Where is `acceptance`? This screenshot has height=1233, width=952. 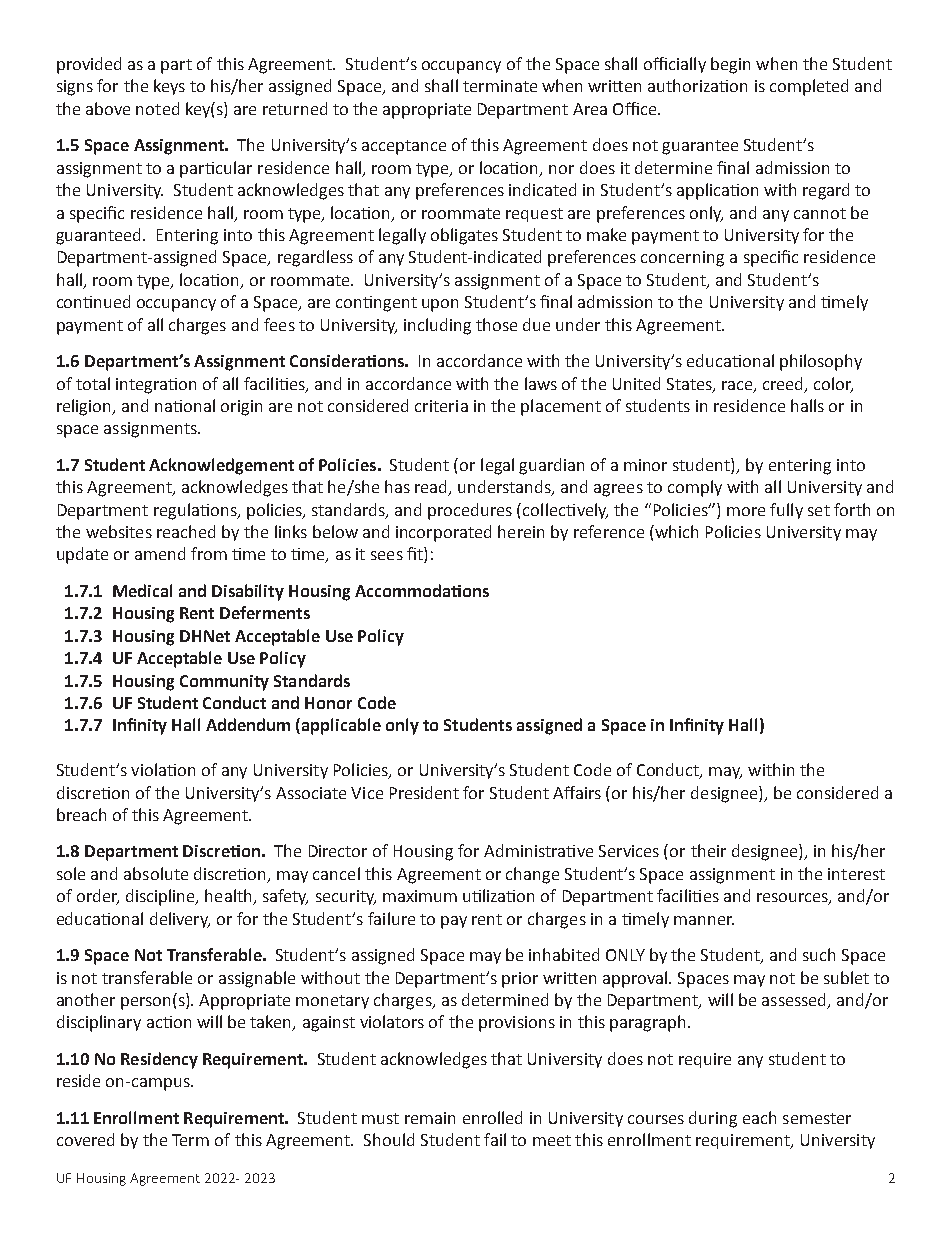 acceptance is located at coordinates (404, 147).
